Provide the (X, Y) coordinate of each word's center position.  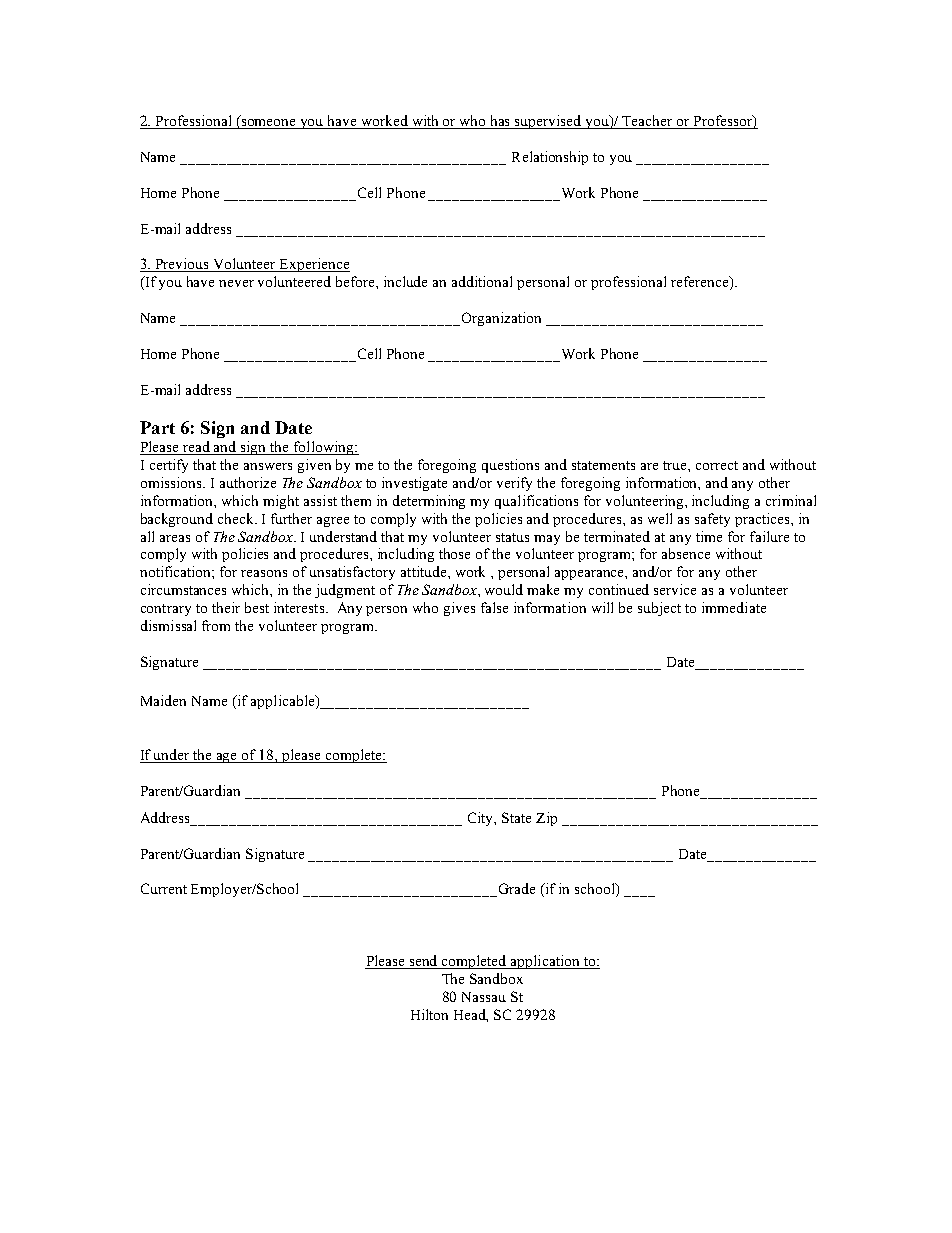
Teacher (648, 122)
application (545, 962)
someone (269, 124)
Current (164, 888)
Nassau (484, 997)
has (500, 122)
